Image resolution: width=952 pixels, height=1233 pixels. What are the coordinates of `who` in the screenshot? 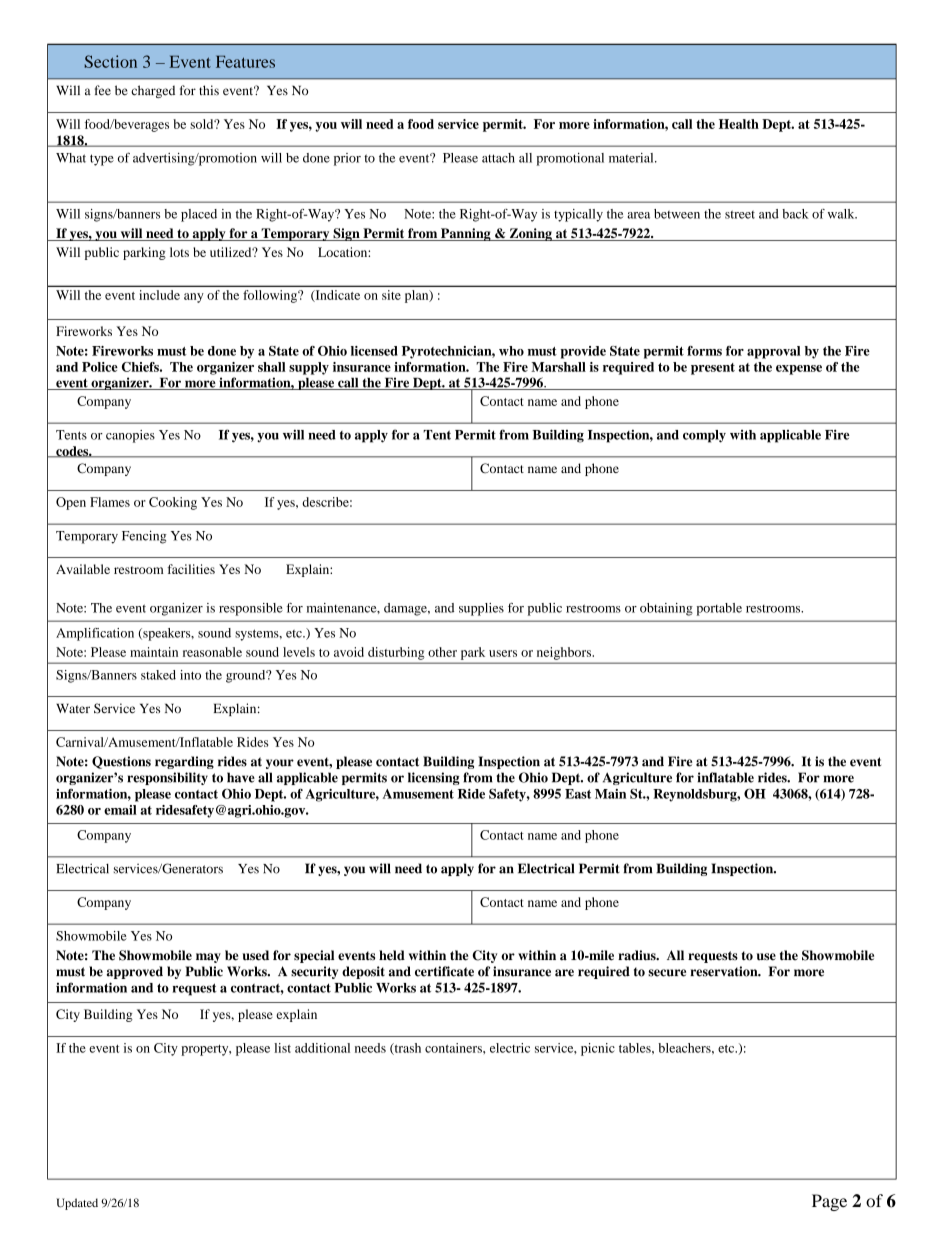 It's located at (511, 351).
